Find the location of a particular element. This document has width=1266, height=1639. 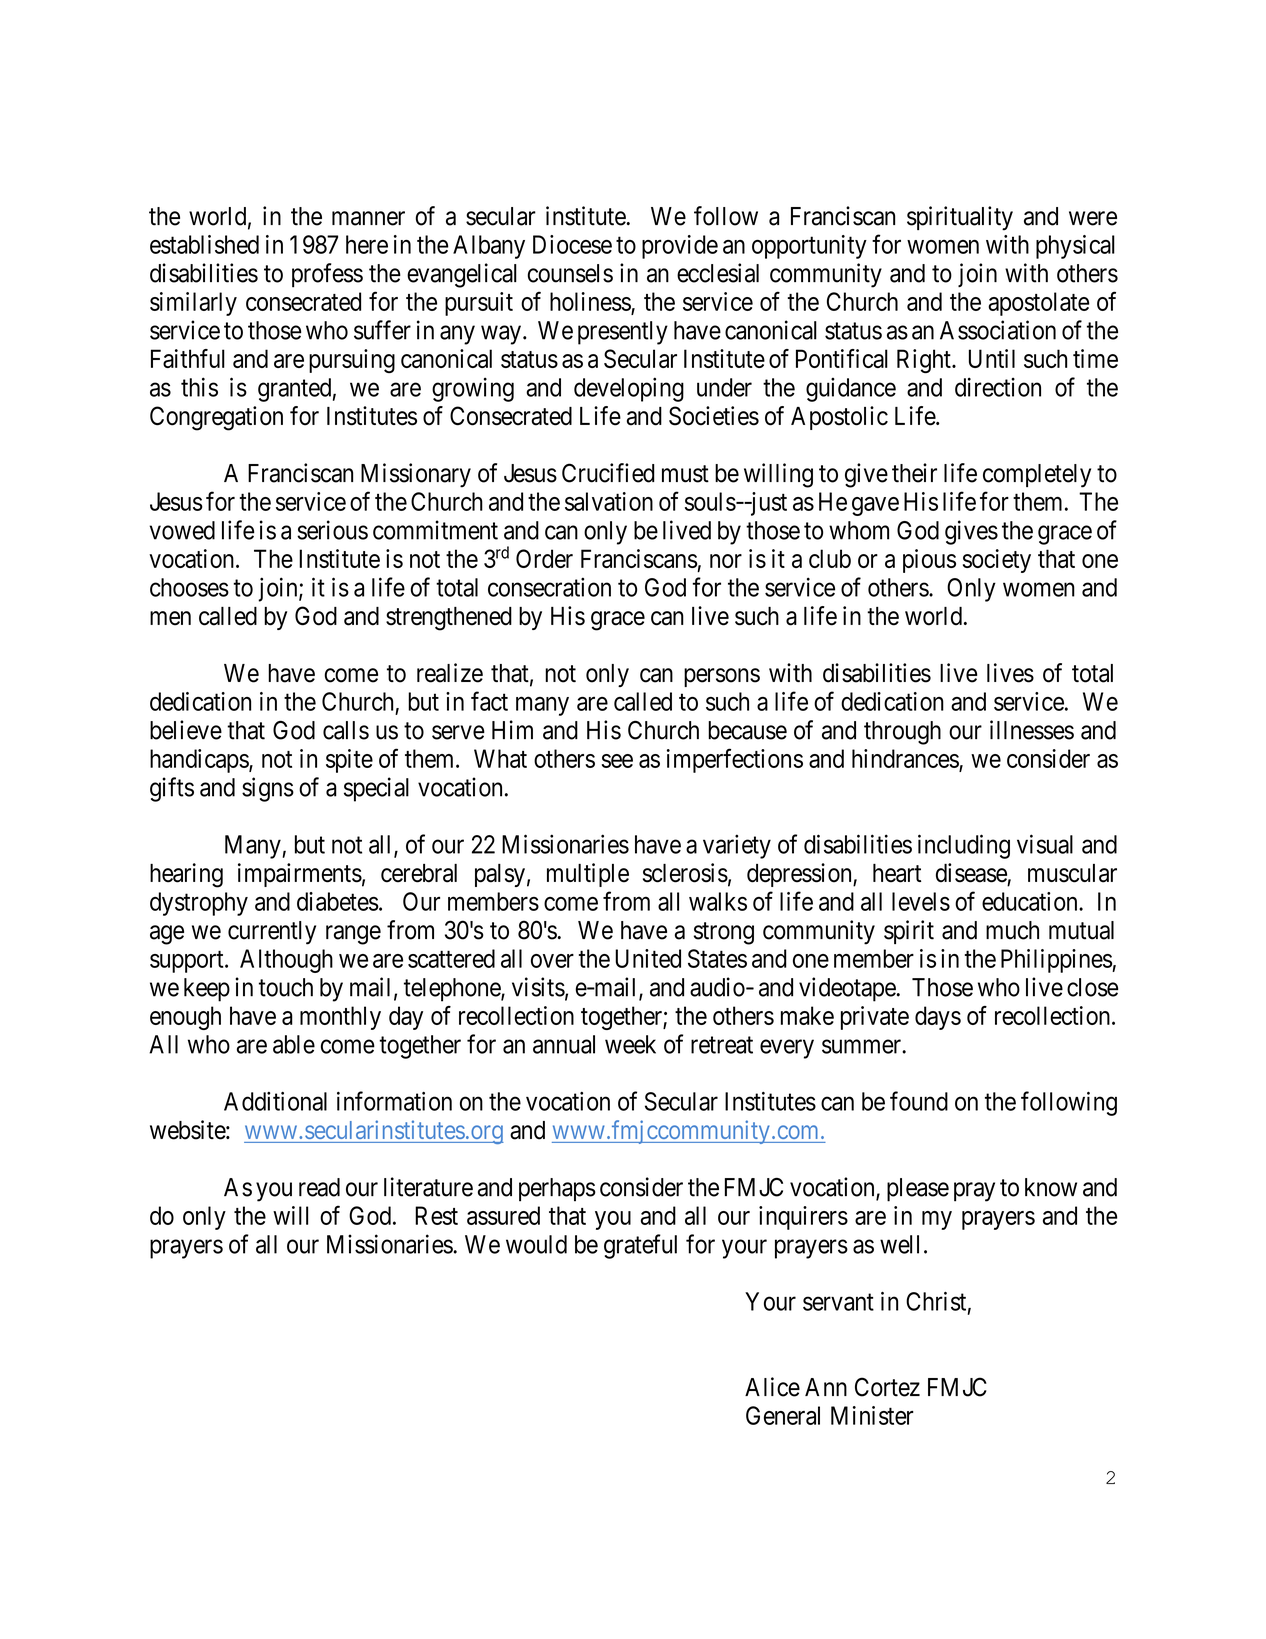

consecration is located at coordinates (549, 587).
